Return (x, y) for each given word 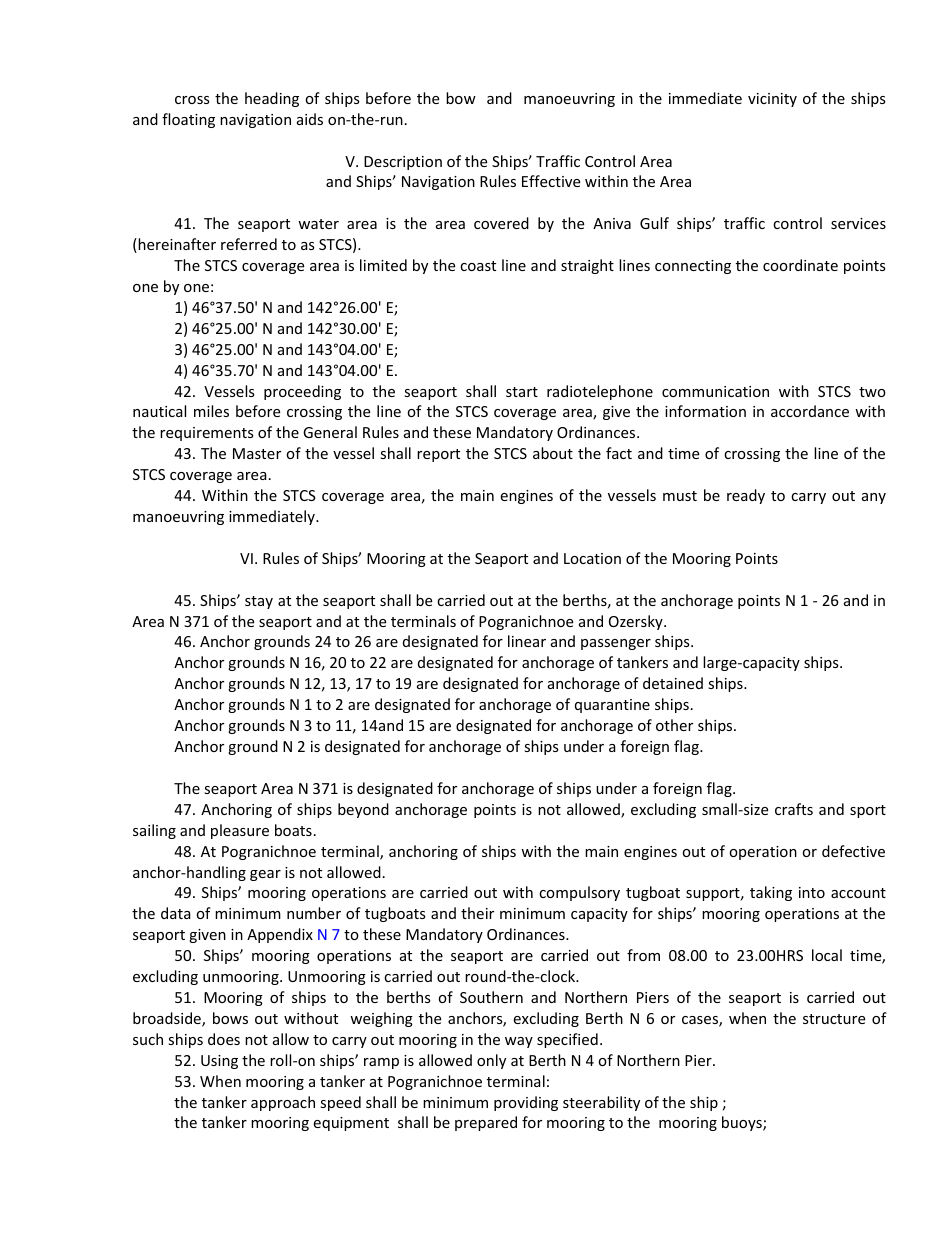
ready (746, 496)
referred (249, 244)
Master (257, 453)
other (674, 725)
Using (219, 1062)
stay (259, 602)
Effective (551, 181)
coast (478, 266)
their (477, 913)
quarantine (612, 706)
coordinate (800, 265)
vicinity (772, 100)
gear (265, 875)
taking (771, 893)
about (553, 453)
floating (188, 120)
